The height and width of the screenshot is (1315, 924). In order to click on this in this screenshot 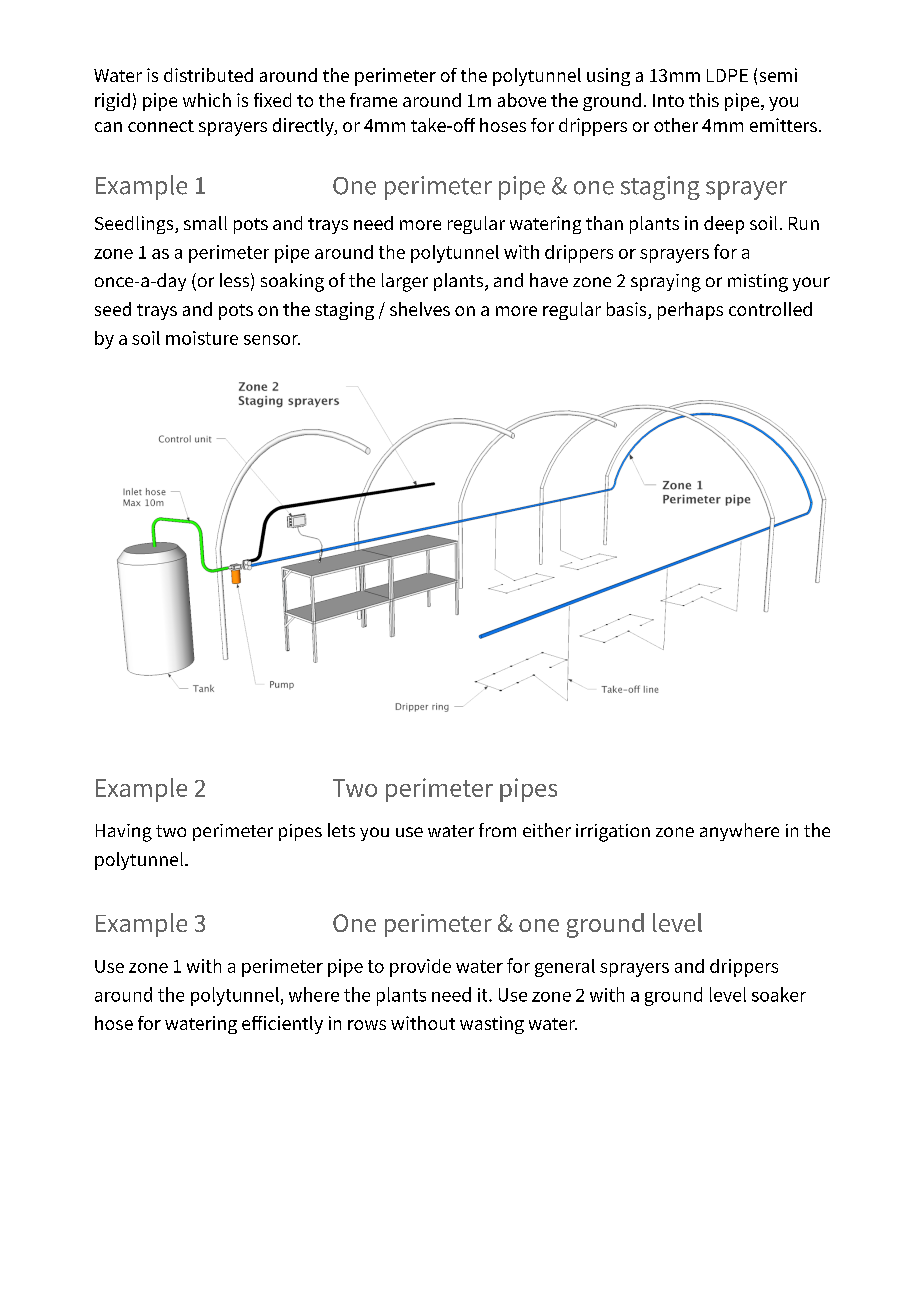, I will do `click(704, 100)`.
